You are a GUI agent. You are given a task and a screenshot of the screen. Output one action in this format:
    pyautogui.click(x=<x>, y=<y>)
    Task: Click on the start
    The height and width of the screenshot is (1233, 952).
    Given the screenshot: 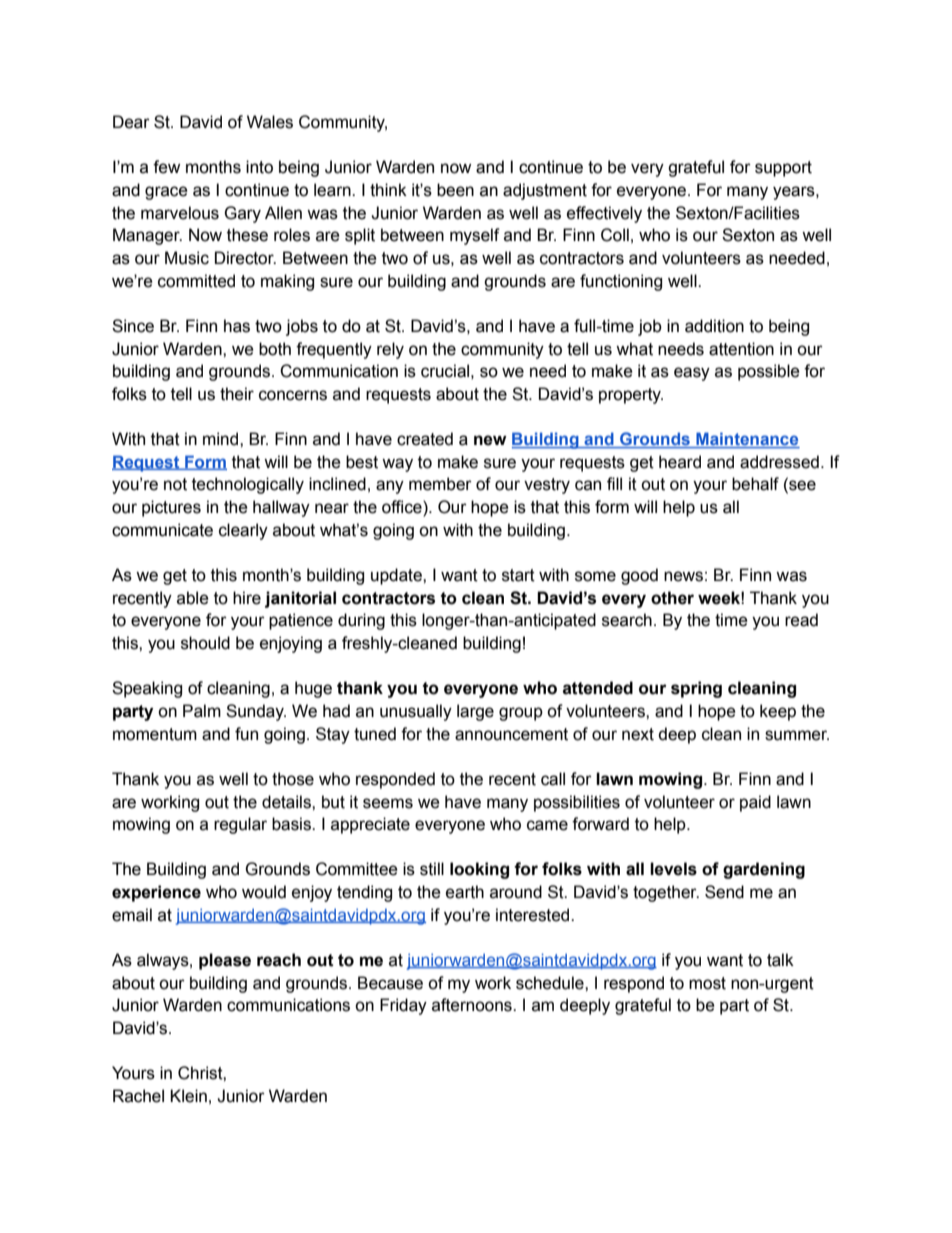 What is the action you would take?
    pyautogui.click(x=518, y=575)
